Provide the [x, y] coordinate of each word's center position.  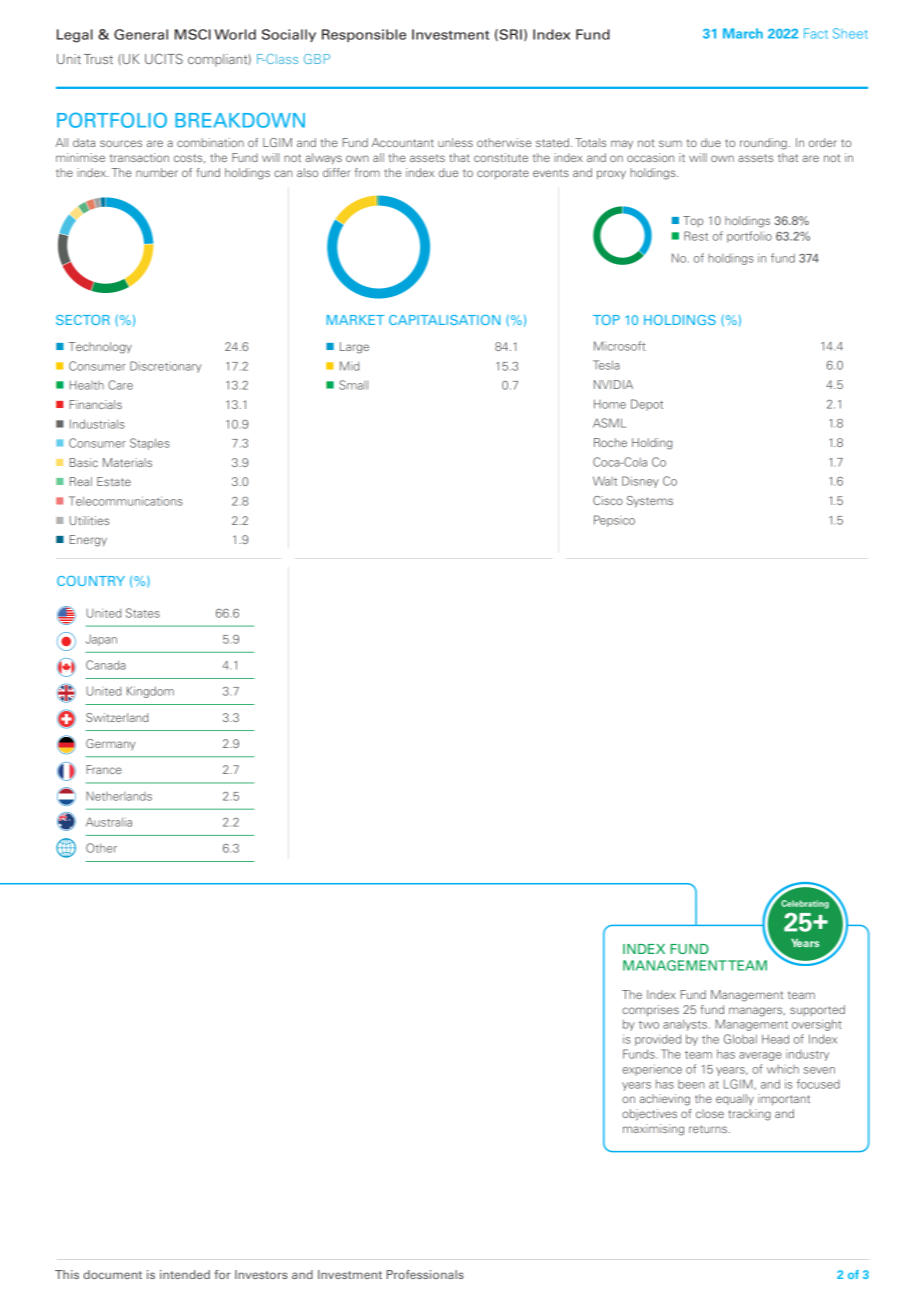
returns [708, 1129]
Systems [650, 502]
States [143, 613]
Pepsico [614, 521]
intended [185, 1274]
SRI [509, 35]
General [141, 34]
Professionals [425, 1274]
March [743, 33]
